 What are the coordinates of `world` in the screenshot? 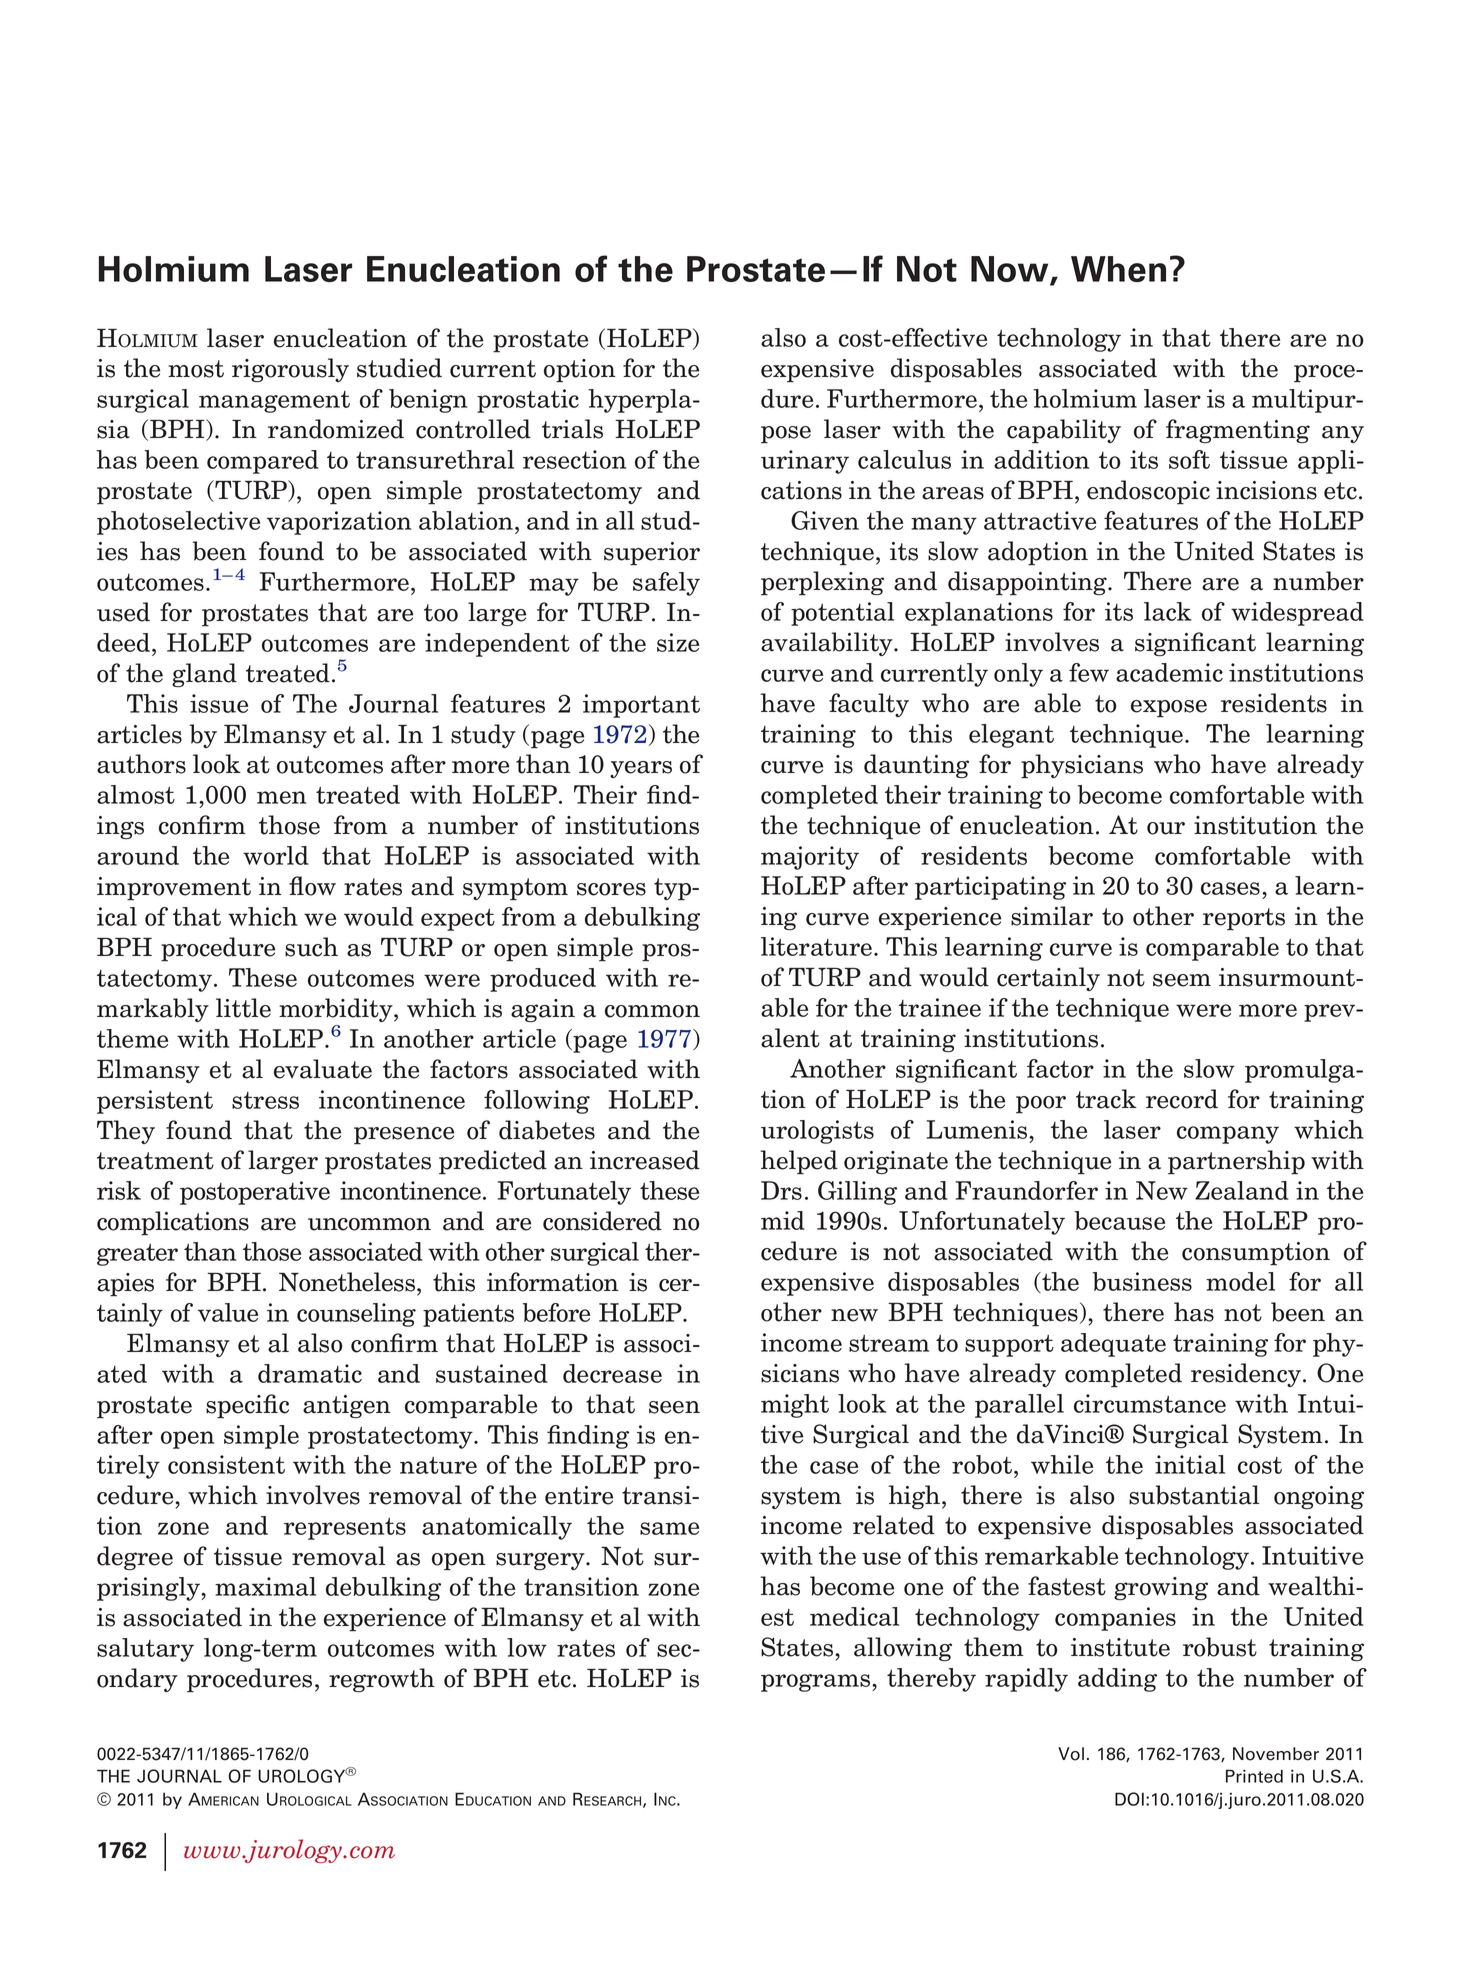 It's located at (276, 855).
